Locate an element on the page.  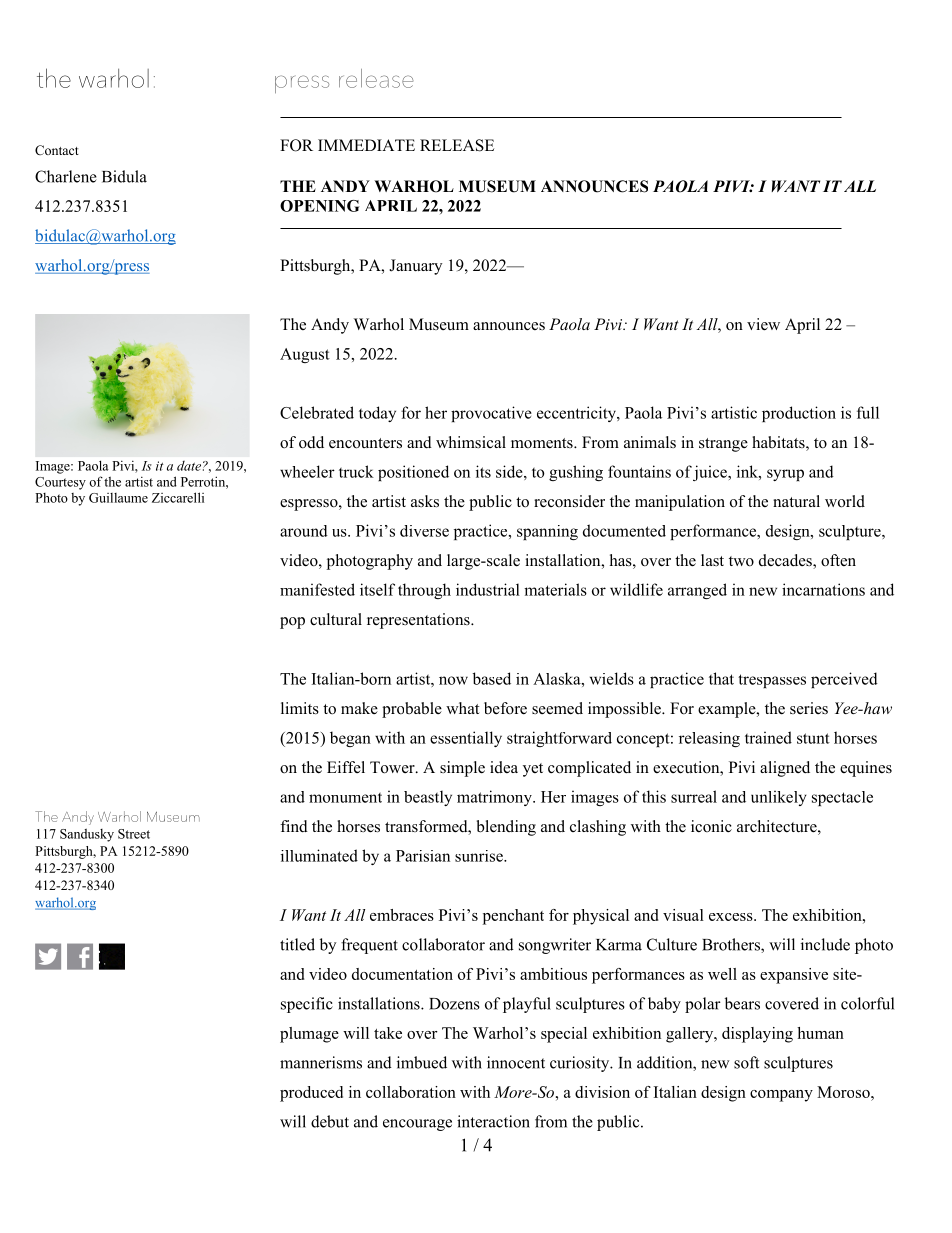
IMMEDIATE is located at coordinates (366, 145).
